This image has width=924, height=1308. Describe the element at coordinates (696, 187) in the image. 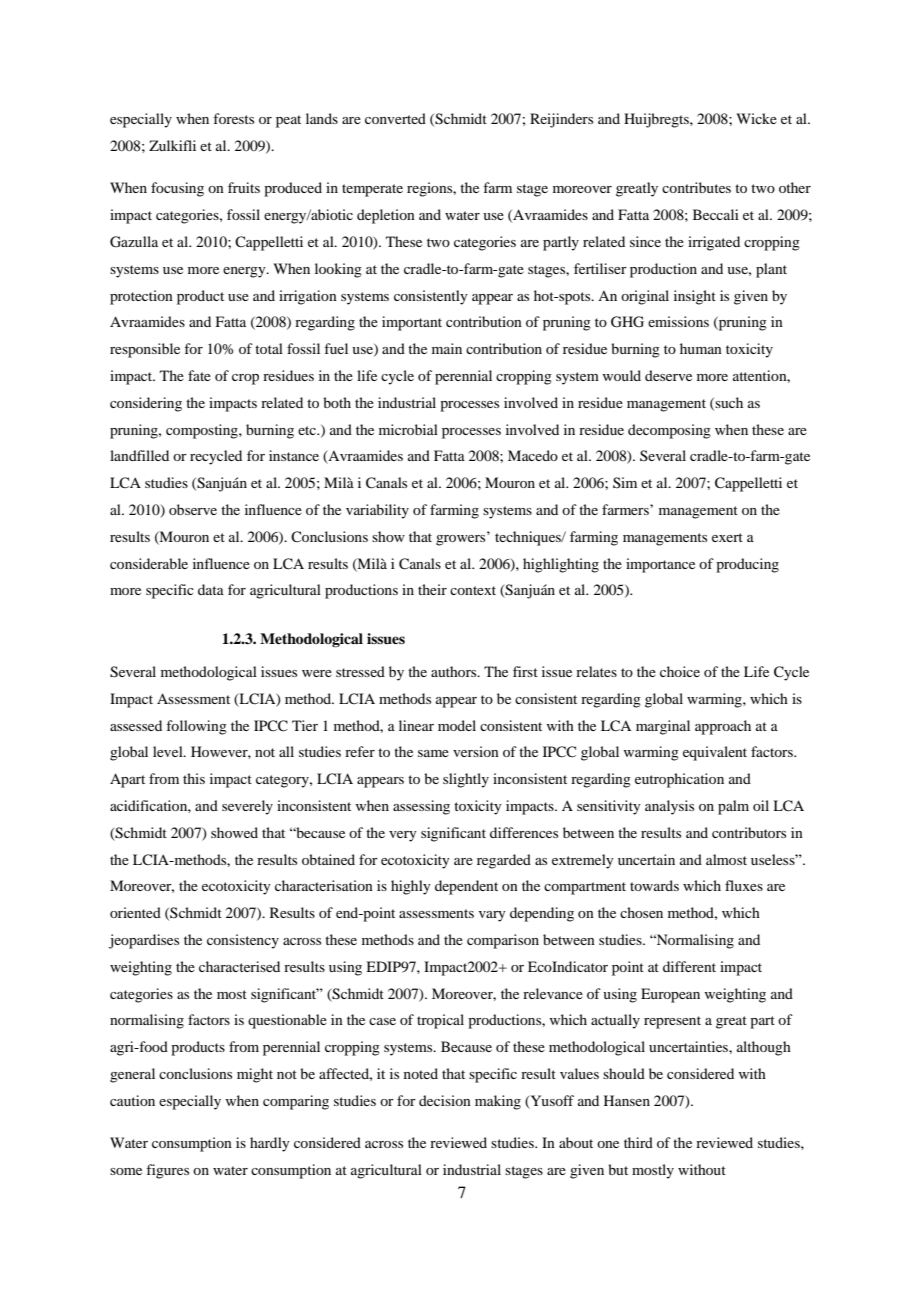

I see `contributes` at that location.
